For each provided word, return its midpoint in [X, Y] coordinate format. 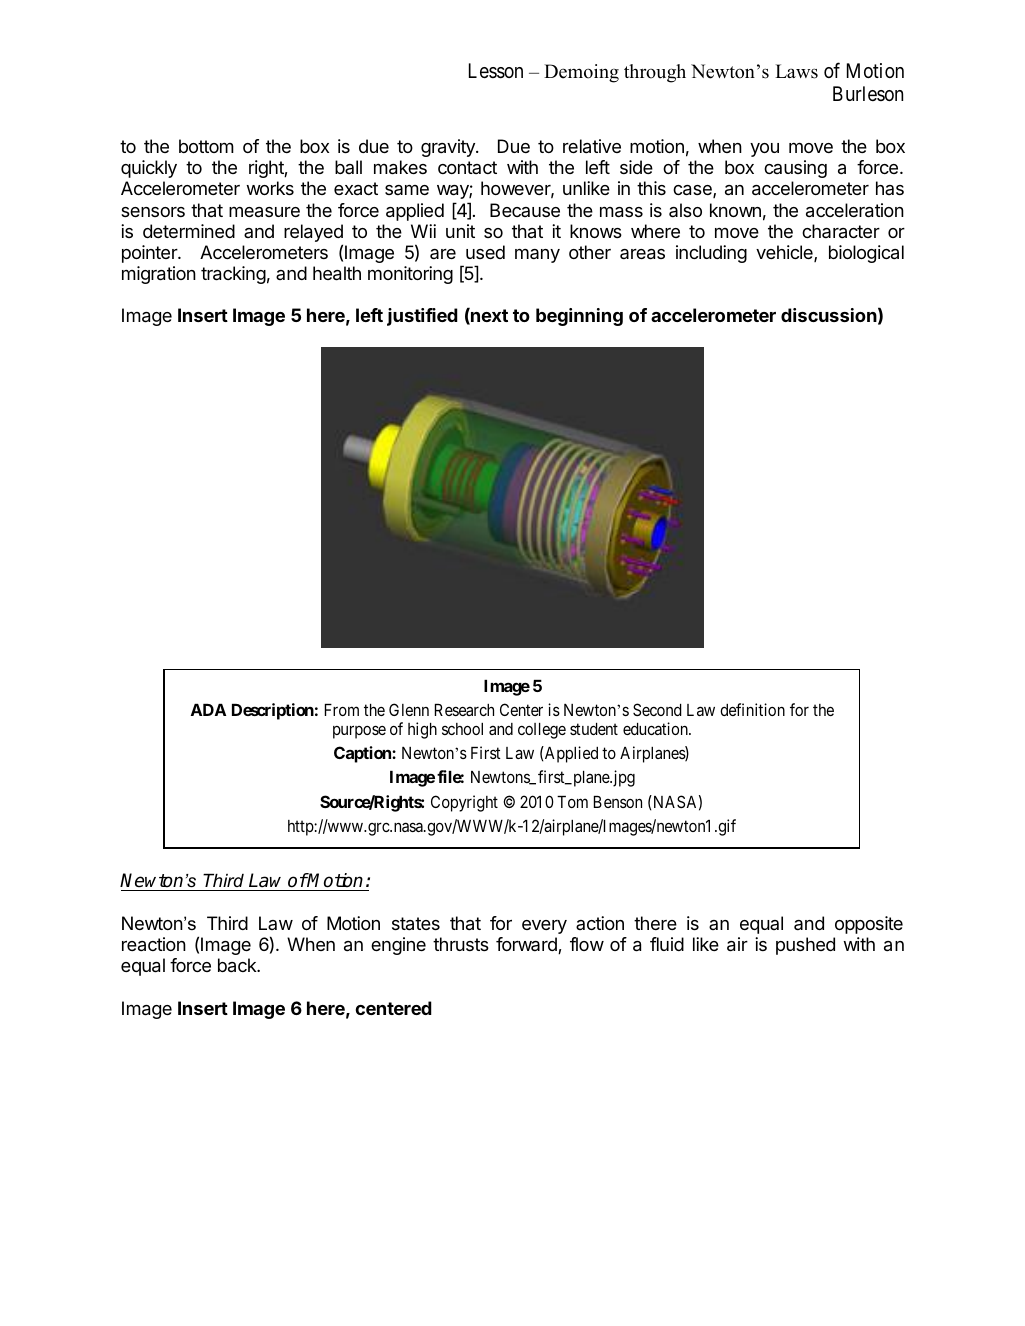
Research [464, 710]
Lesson [496, 71]
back [238, 965]
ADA [208, 710]
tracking [233, 275]
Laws [796, 71]
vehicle [785, 253]
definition [752, 709]
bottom [206, 146]
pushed [805, 946]
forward [527, 945]
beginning [579, 317]
